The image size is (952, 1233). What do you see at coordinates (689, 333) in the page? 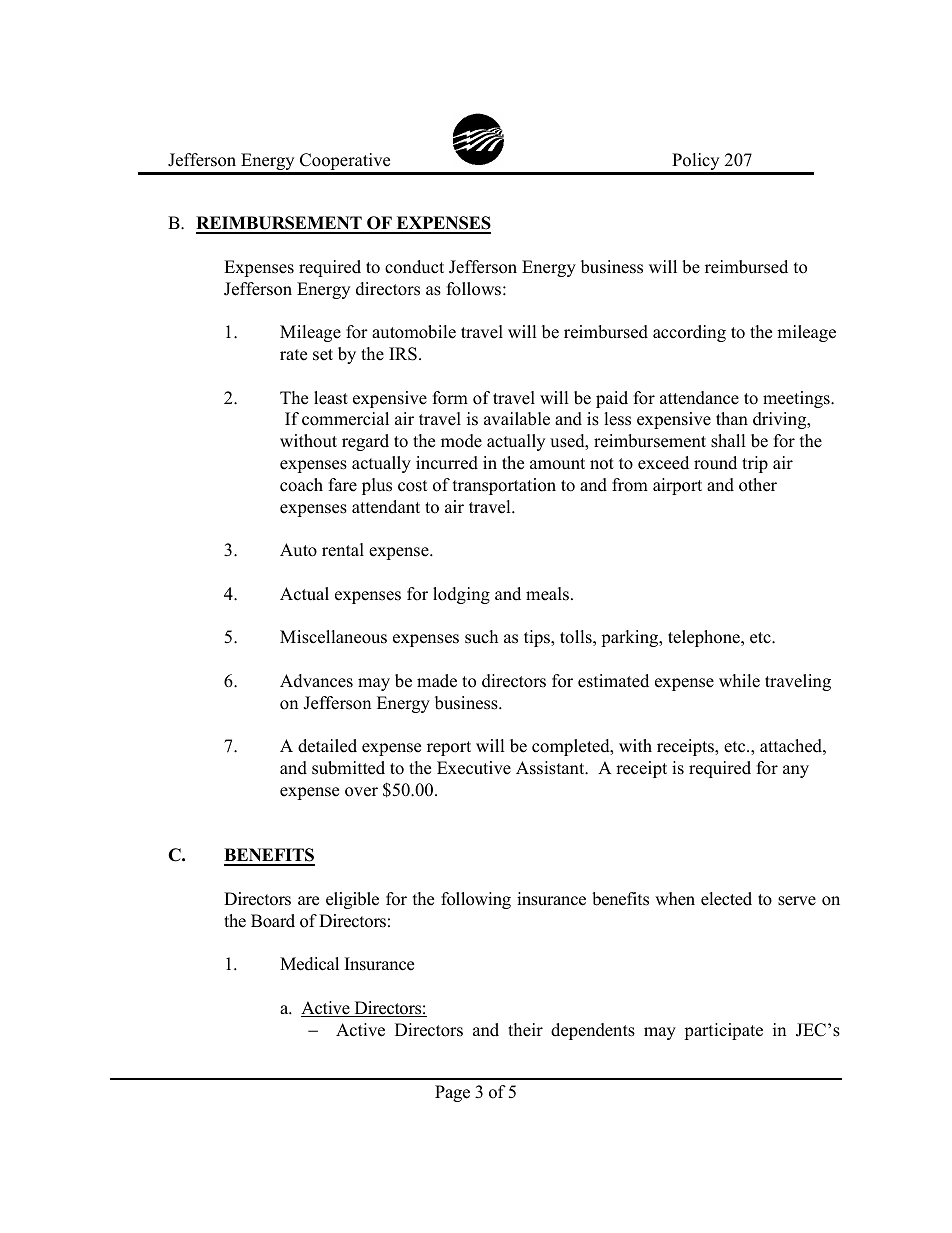
I see `according` at bounding box center [689, 333].
